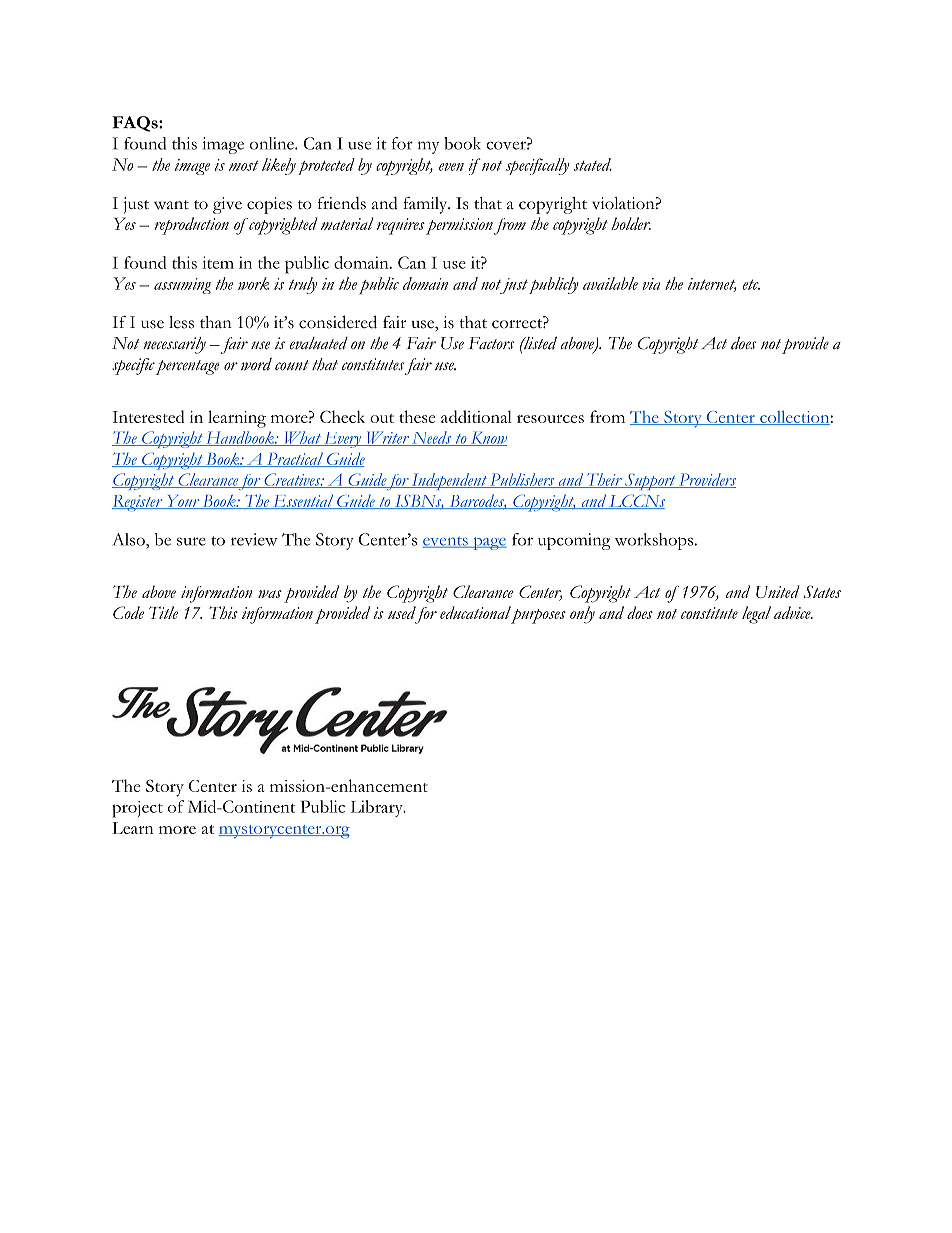 This screenshot has width=952, height=1233. Describe the element at coordinates (650, 481) in the screenshot. I see `Support` at that location.
